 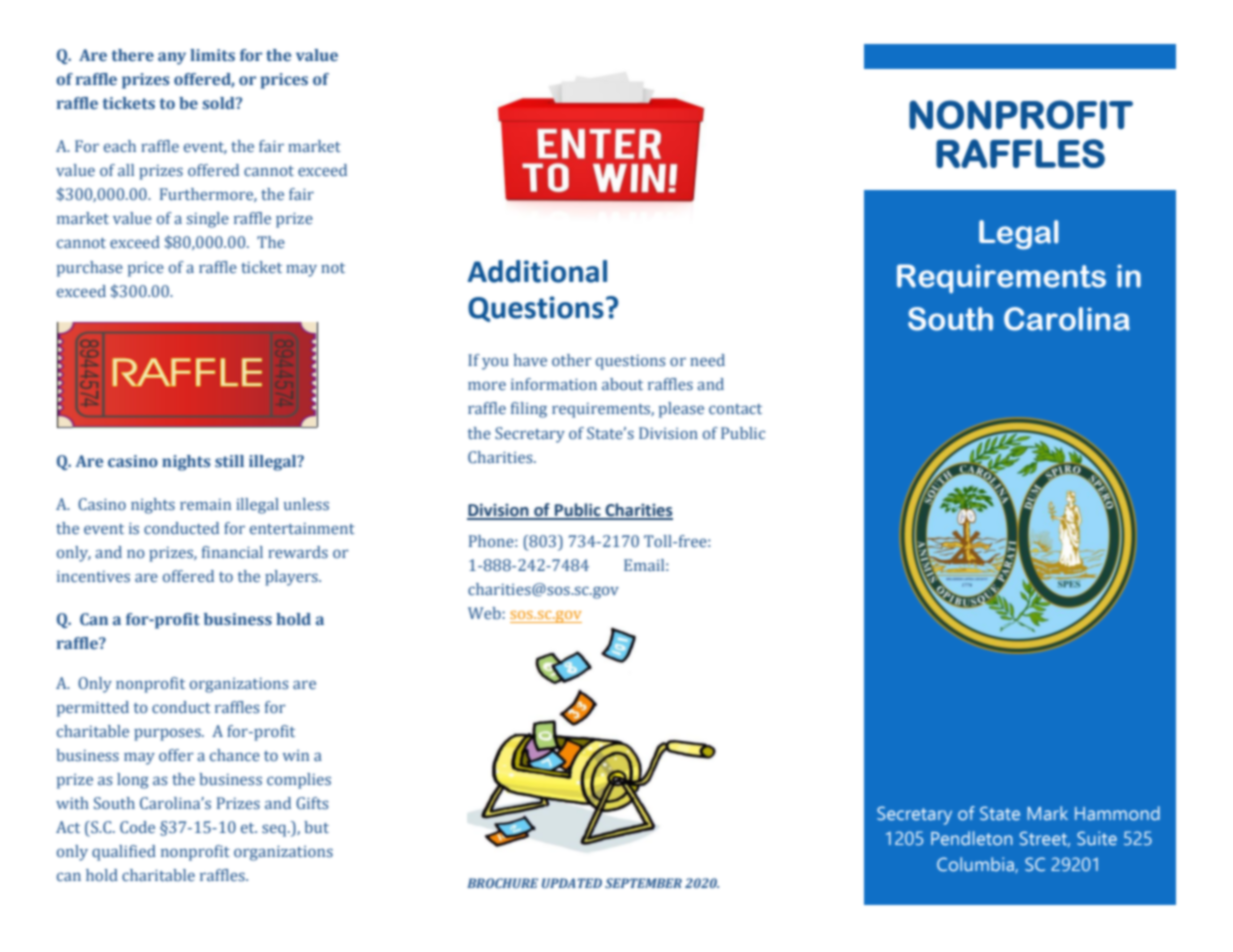 I want to click on any, so click(x=172, y=58).
